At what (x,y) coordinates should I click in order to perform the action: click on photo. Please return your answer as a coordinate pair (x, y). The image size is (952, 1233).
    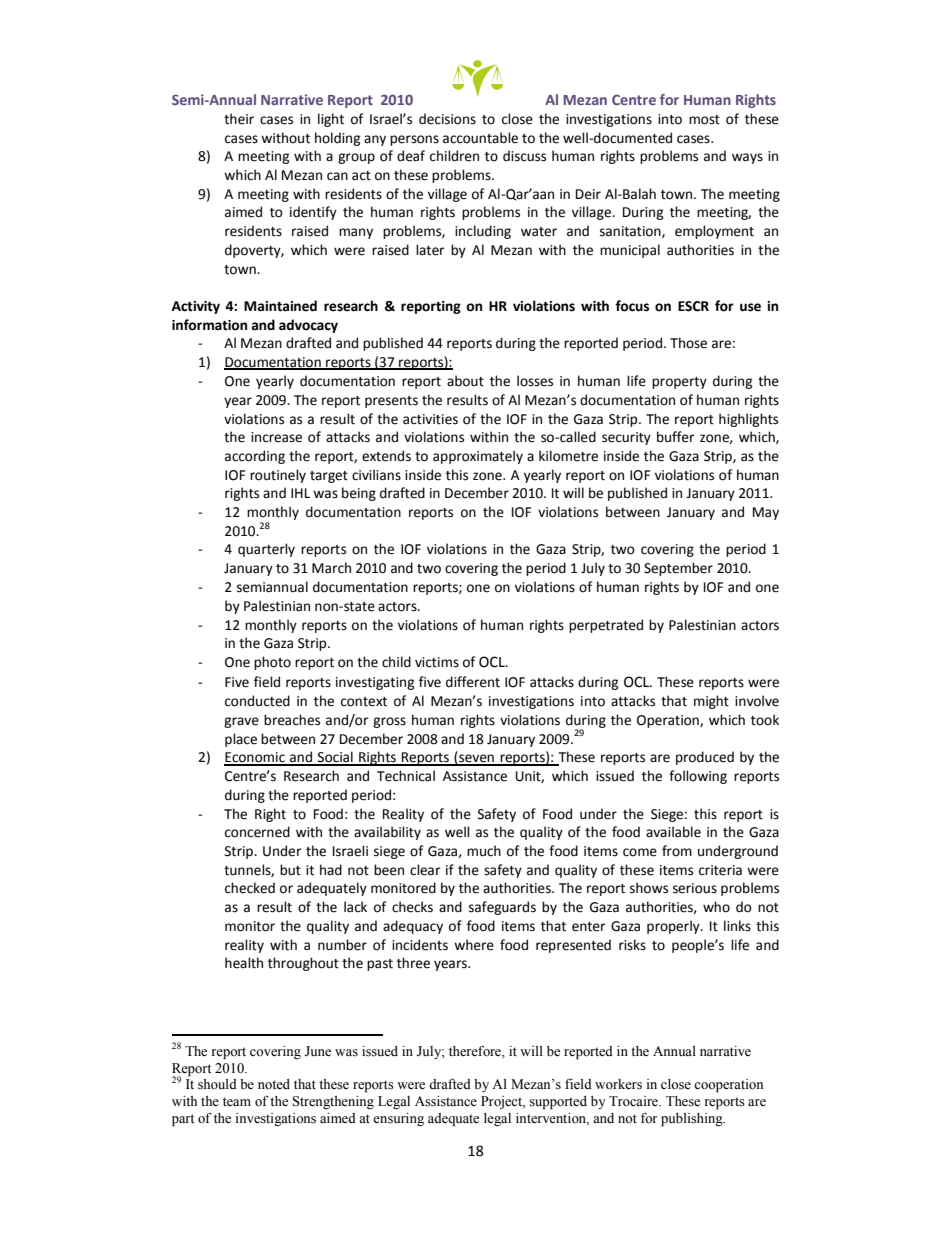
    Looking at the image, I should click on (272, 663).
